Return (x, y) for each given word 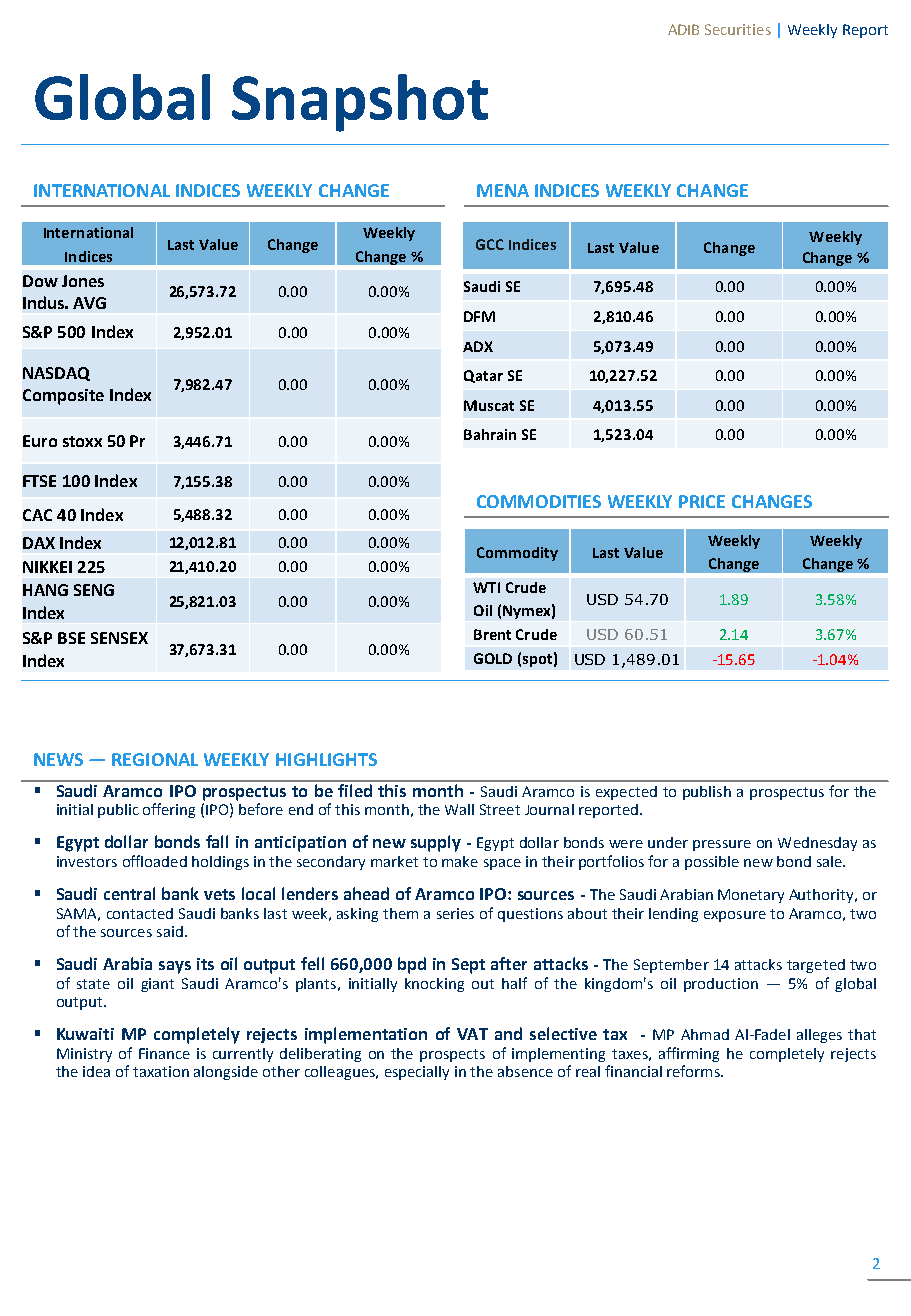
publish (707, 793)
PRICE (702, 501)
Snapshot (360, 103)
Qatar (483, 376)
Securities (738, 29)
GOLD (493, 658)
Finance (164, 1053)
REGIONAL (155, 759)
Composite (63, 397)
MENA (503, 190)
